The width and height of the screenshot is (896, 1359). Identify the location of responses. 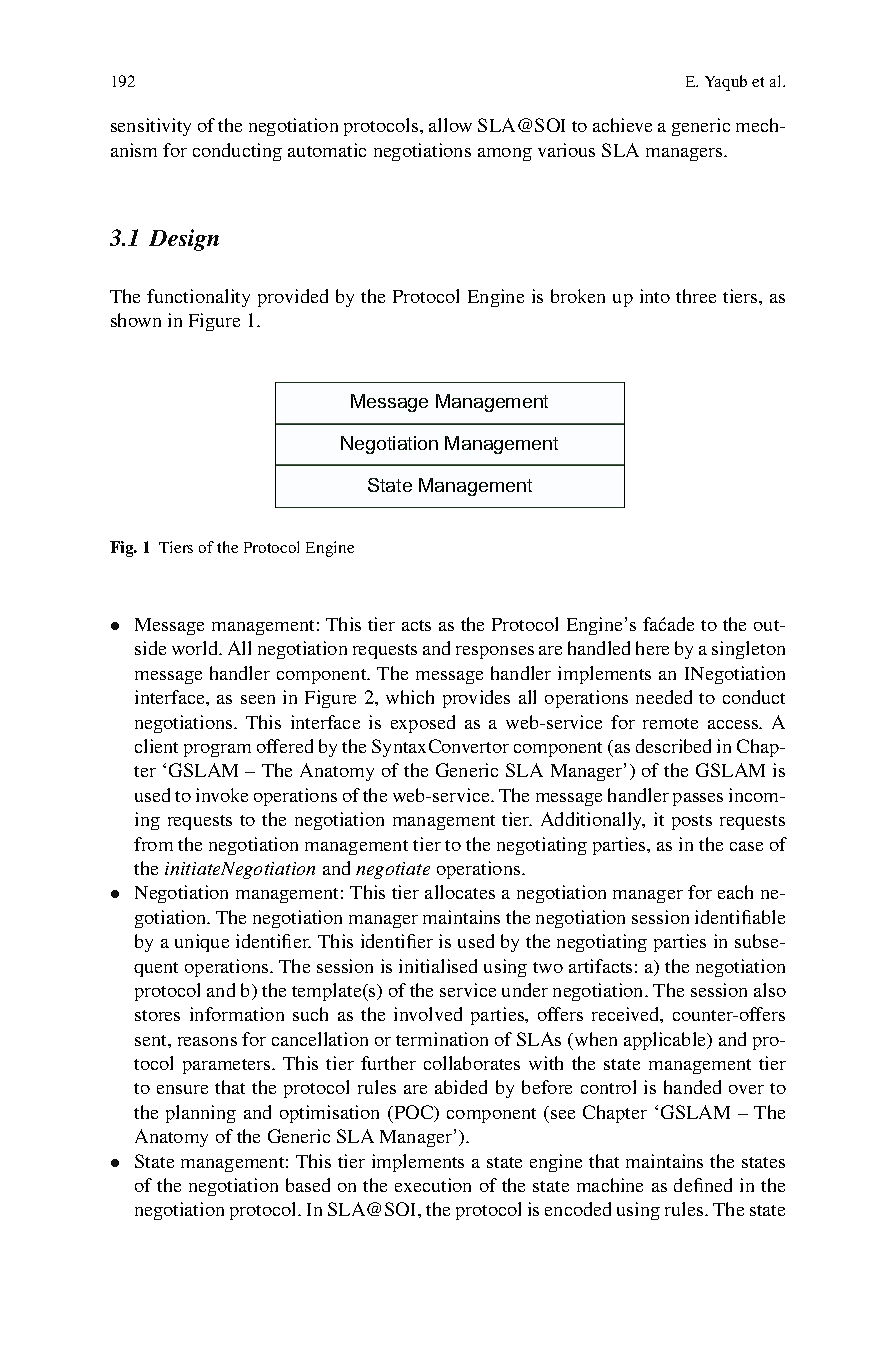
(495, 652).
